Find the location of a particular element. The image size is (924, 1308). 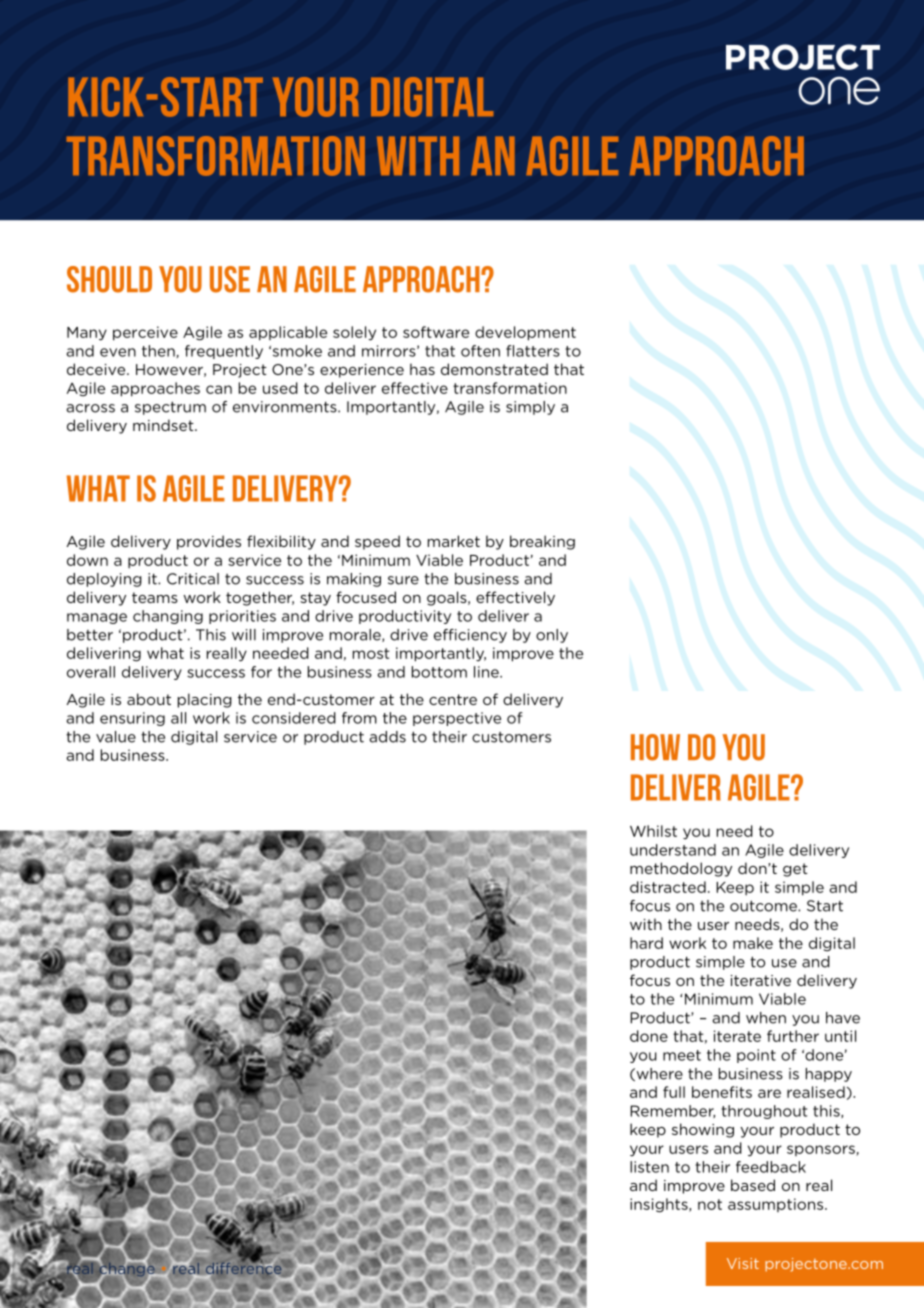

changing is located at coordinates (168, 617).
